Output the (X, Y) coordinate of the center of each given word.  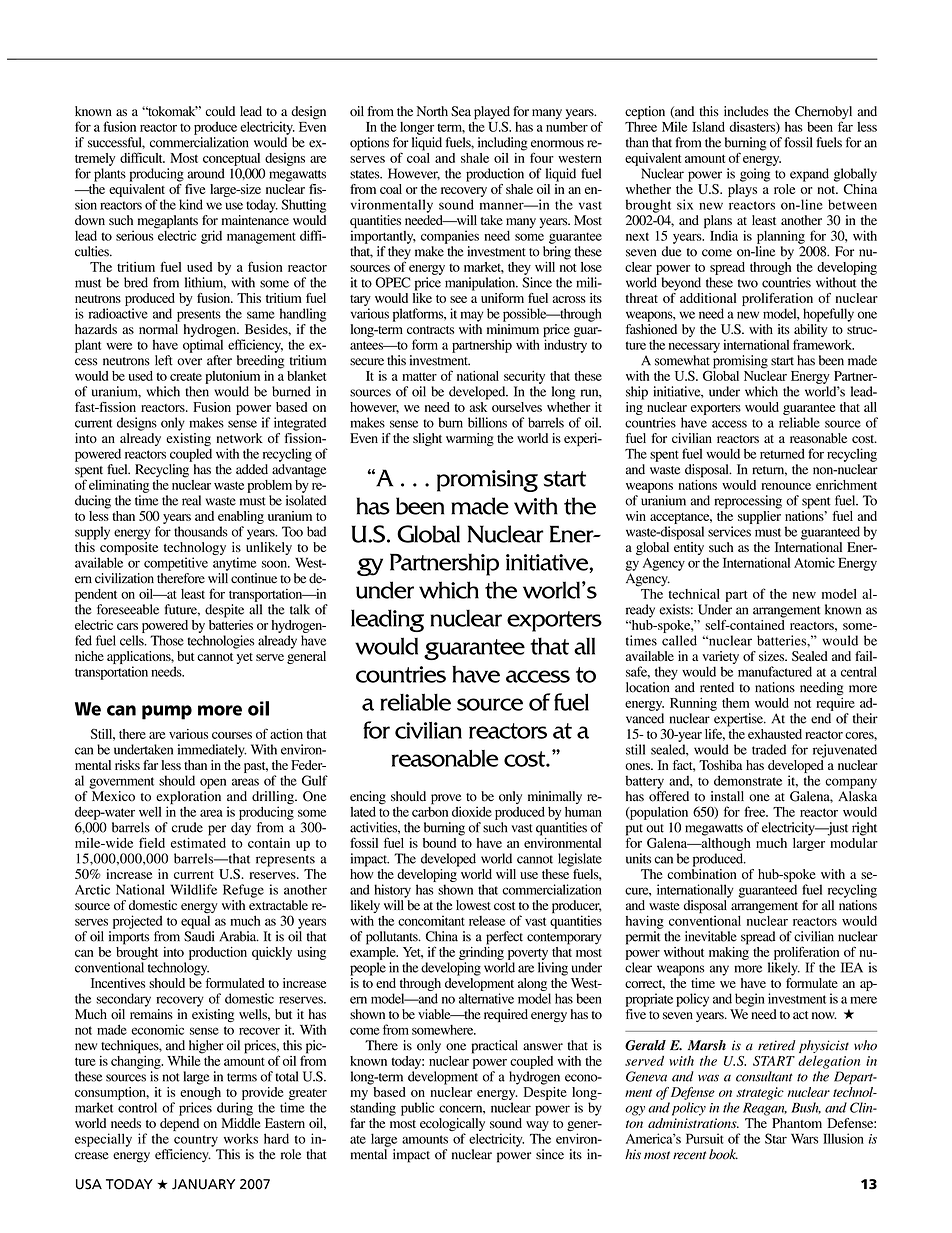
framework (823, 344)
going (755, 175)
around (206, 173)
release (487, 921)
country (196, 1141)
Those (167, 640)
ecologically (452, 1126)
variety (720, 659)
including (503, 144)
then (197, 391)
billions (487, 422)
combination (701, 874)
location (647, 687)
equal (195, 922)
